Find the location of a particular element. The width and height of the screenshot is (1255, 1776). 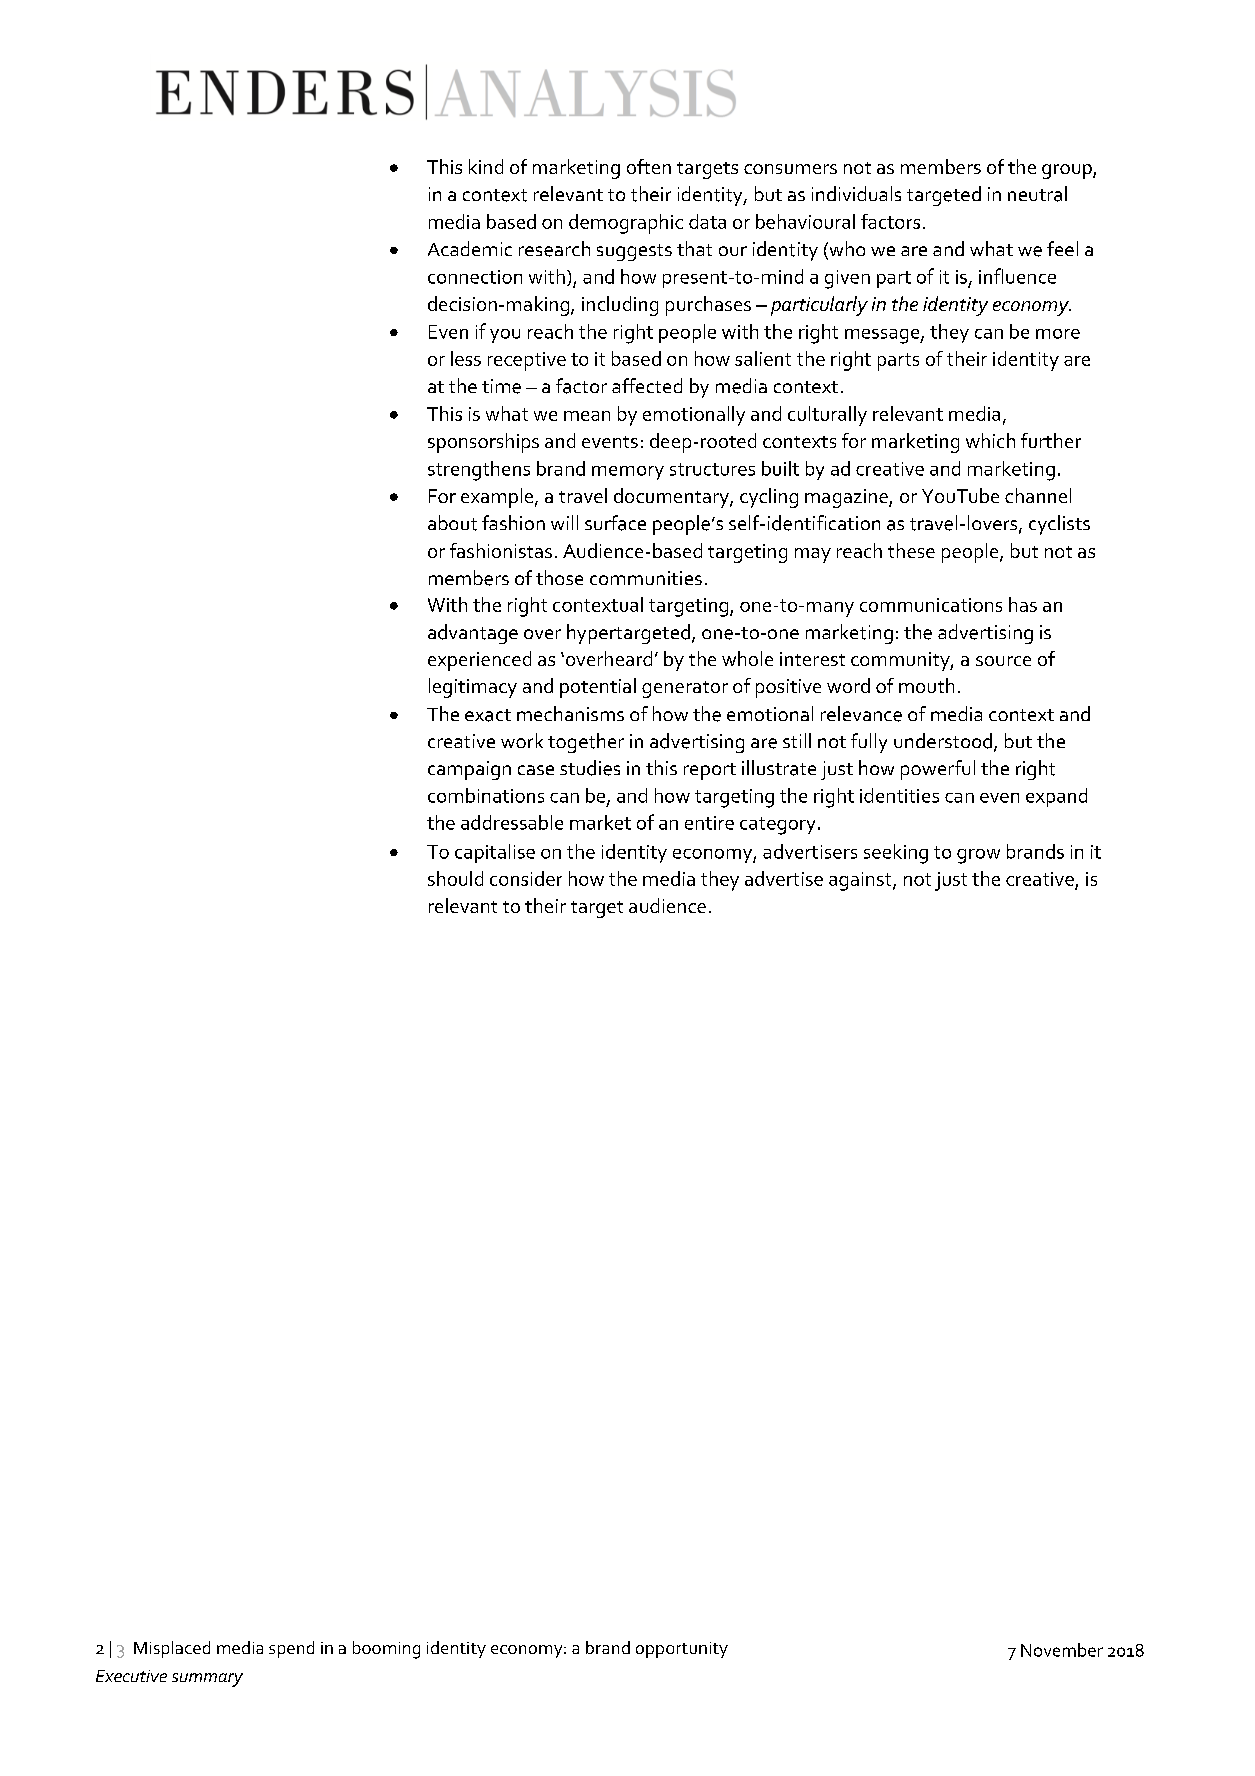

opportunity is located at coordinates (682, 1650).
